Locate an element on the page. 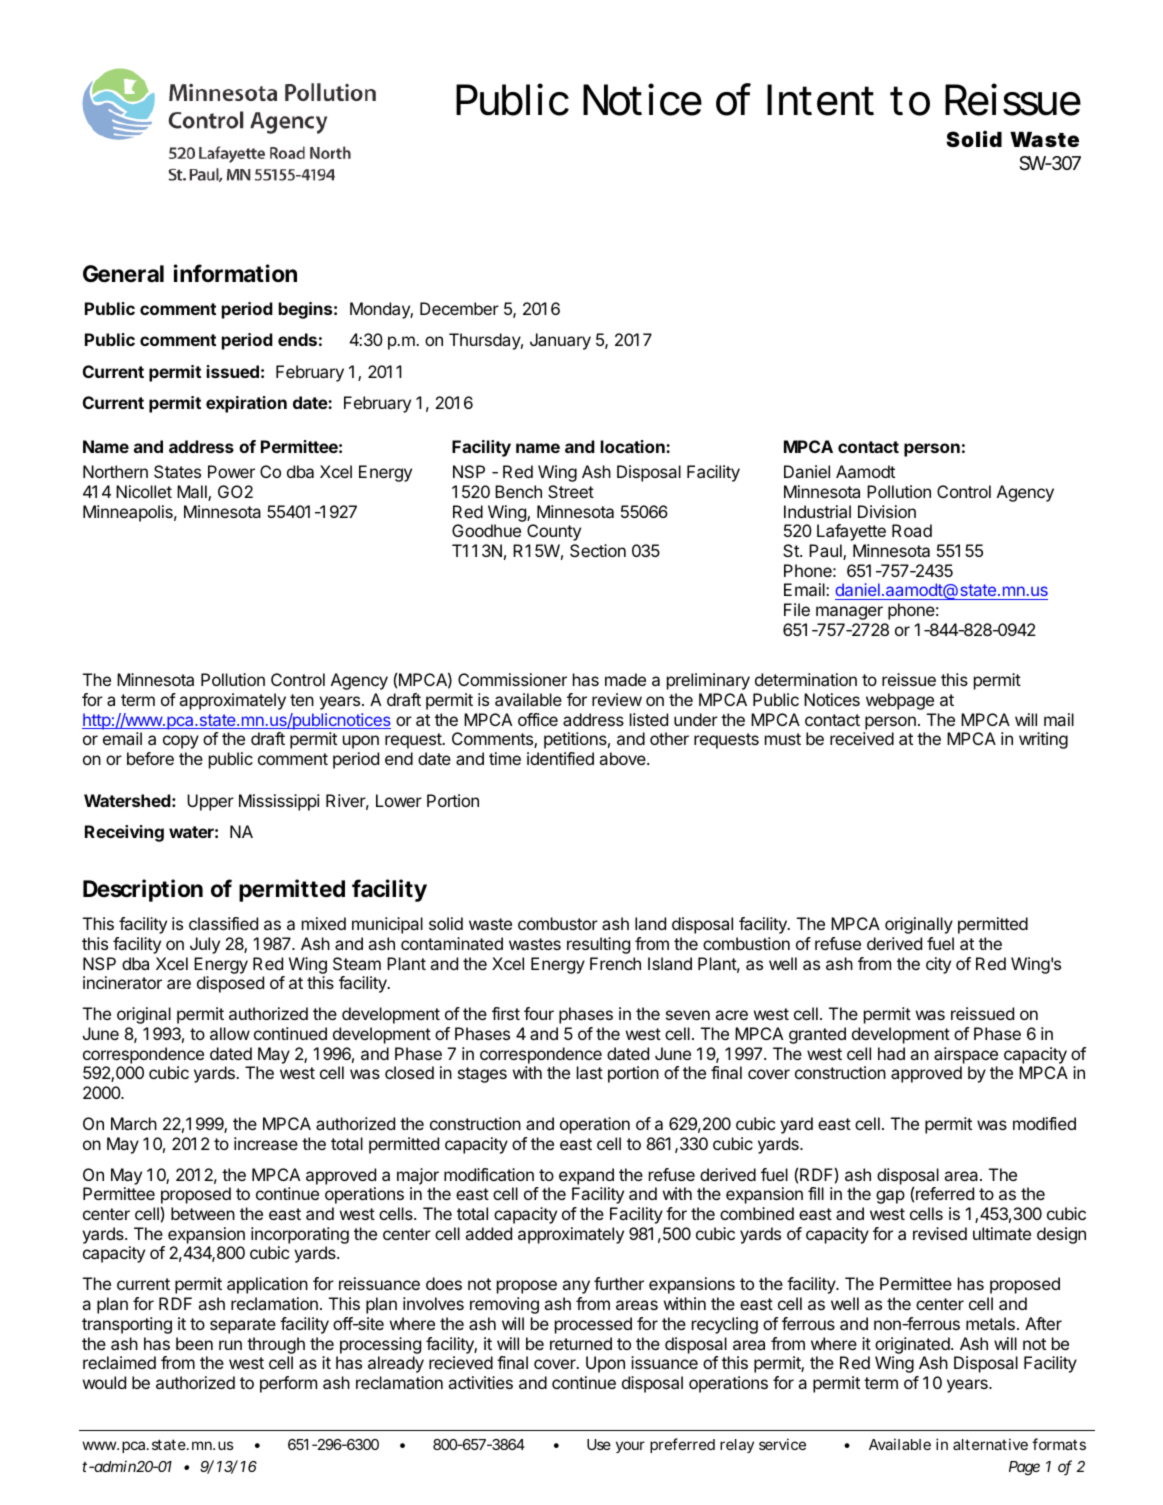 The width and height of the image is (1163, 1505). Division is located at coordinates (887, 511).
